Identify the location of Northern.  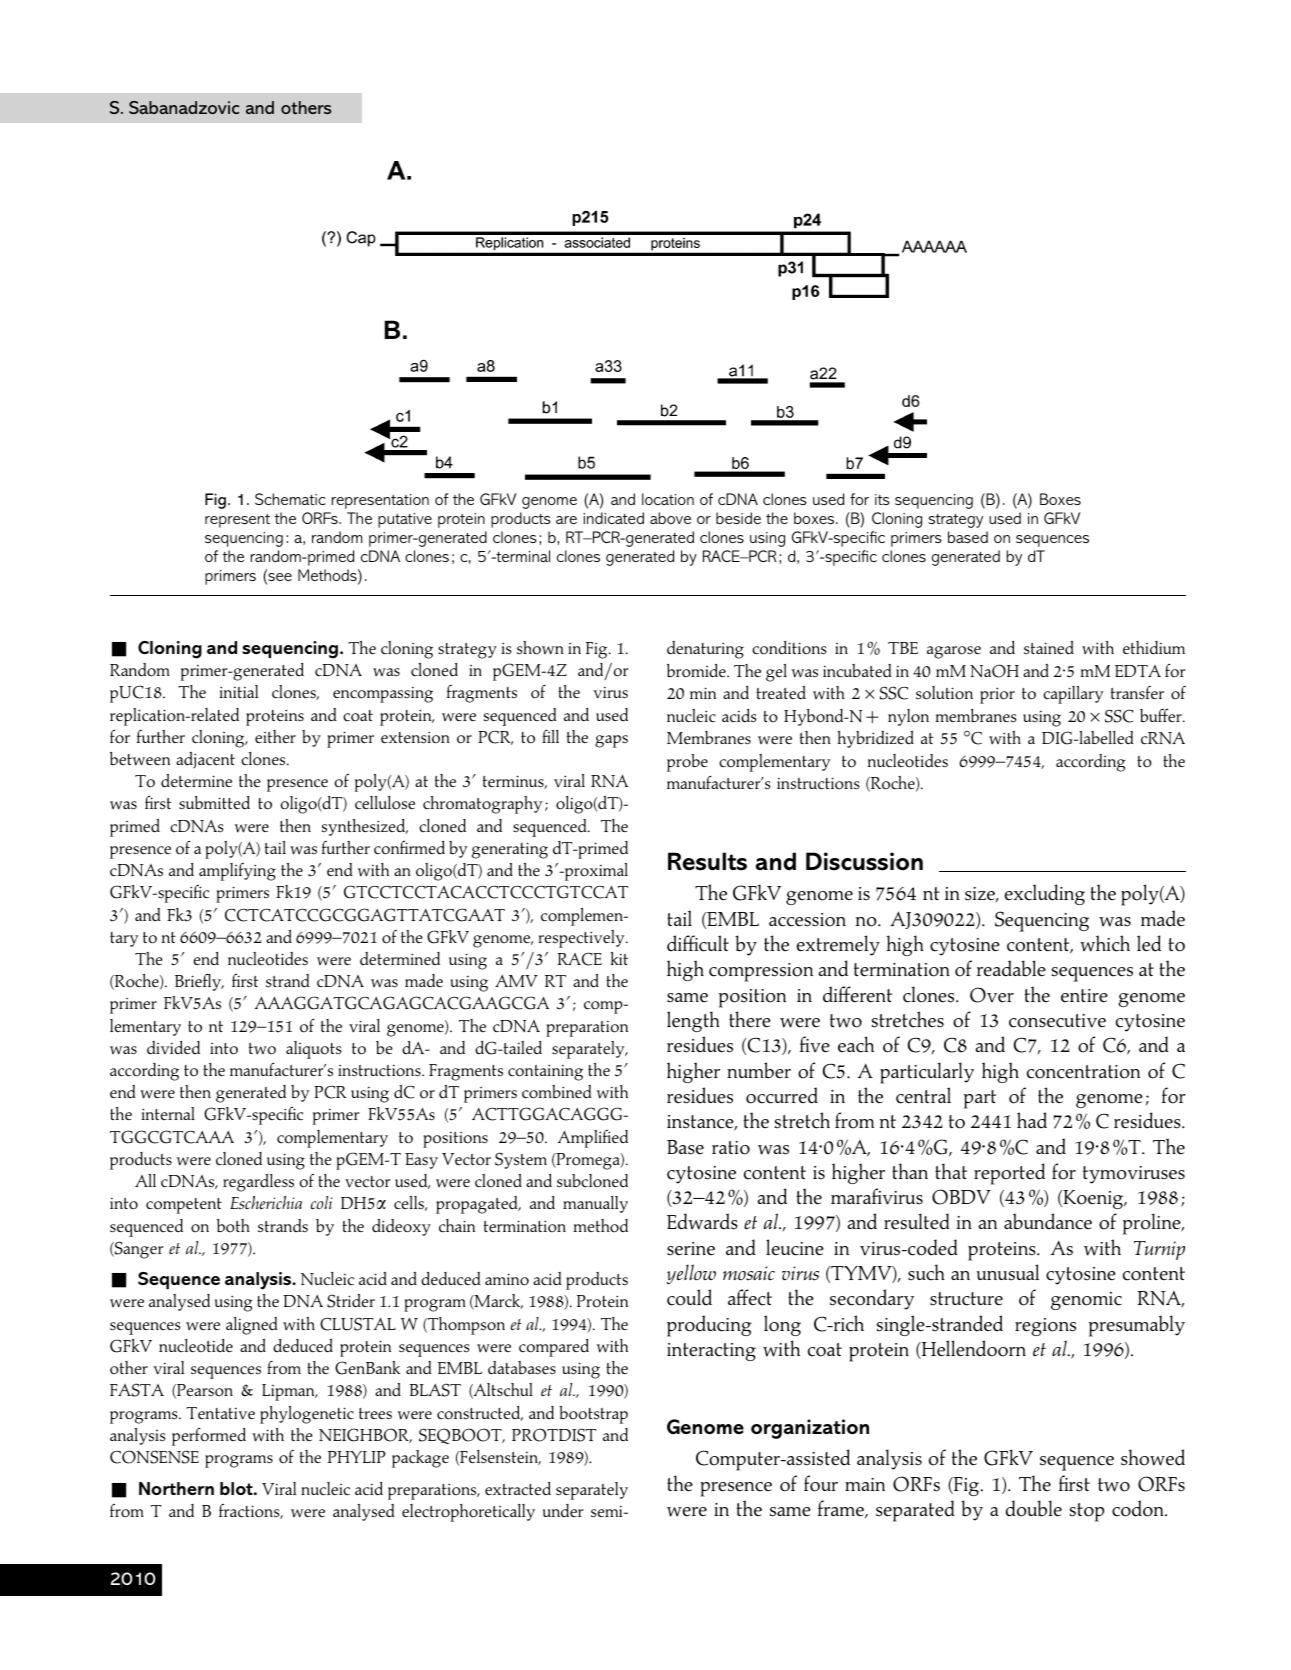
(176, 1488).
